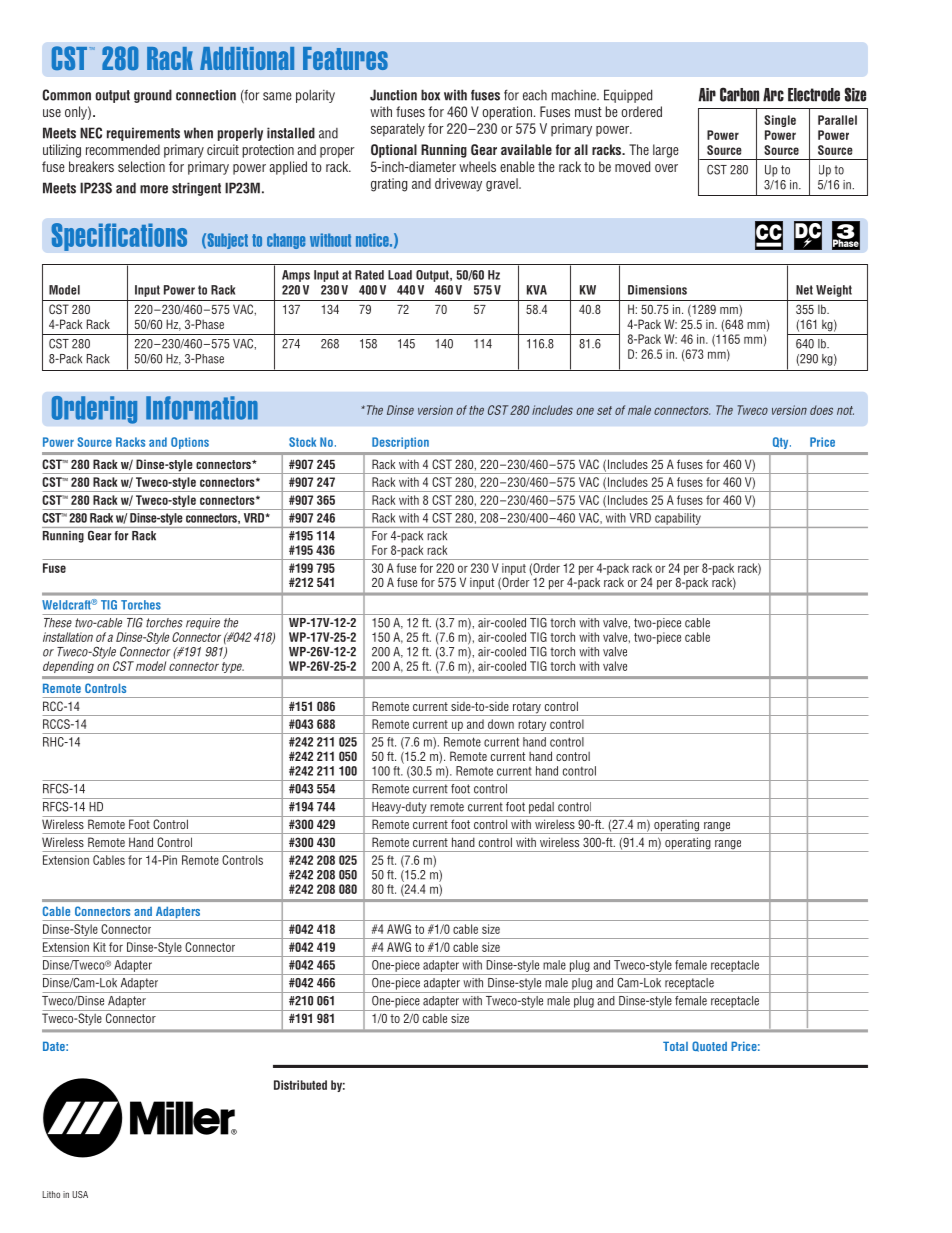  What do you see at coordinates (80, 1194) in the screenshot?
I see `USA` at bounding box center [80, 1194].
